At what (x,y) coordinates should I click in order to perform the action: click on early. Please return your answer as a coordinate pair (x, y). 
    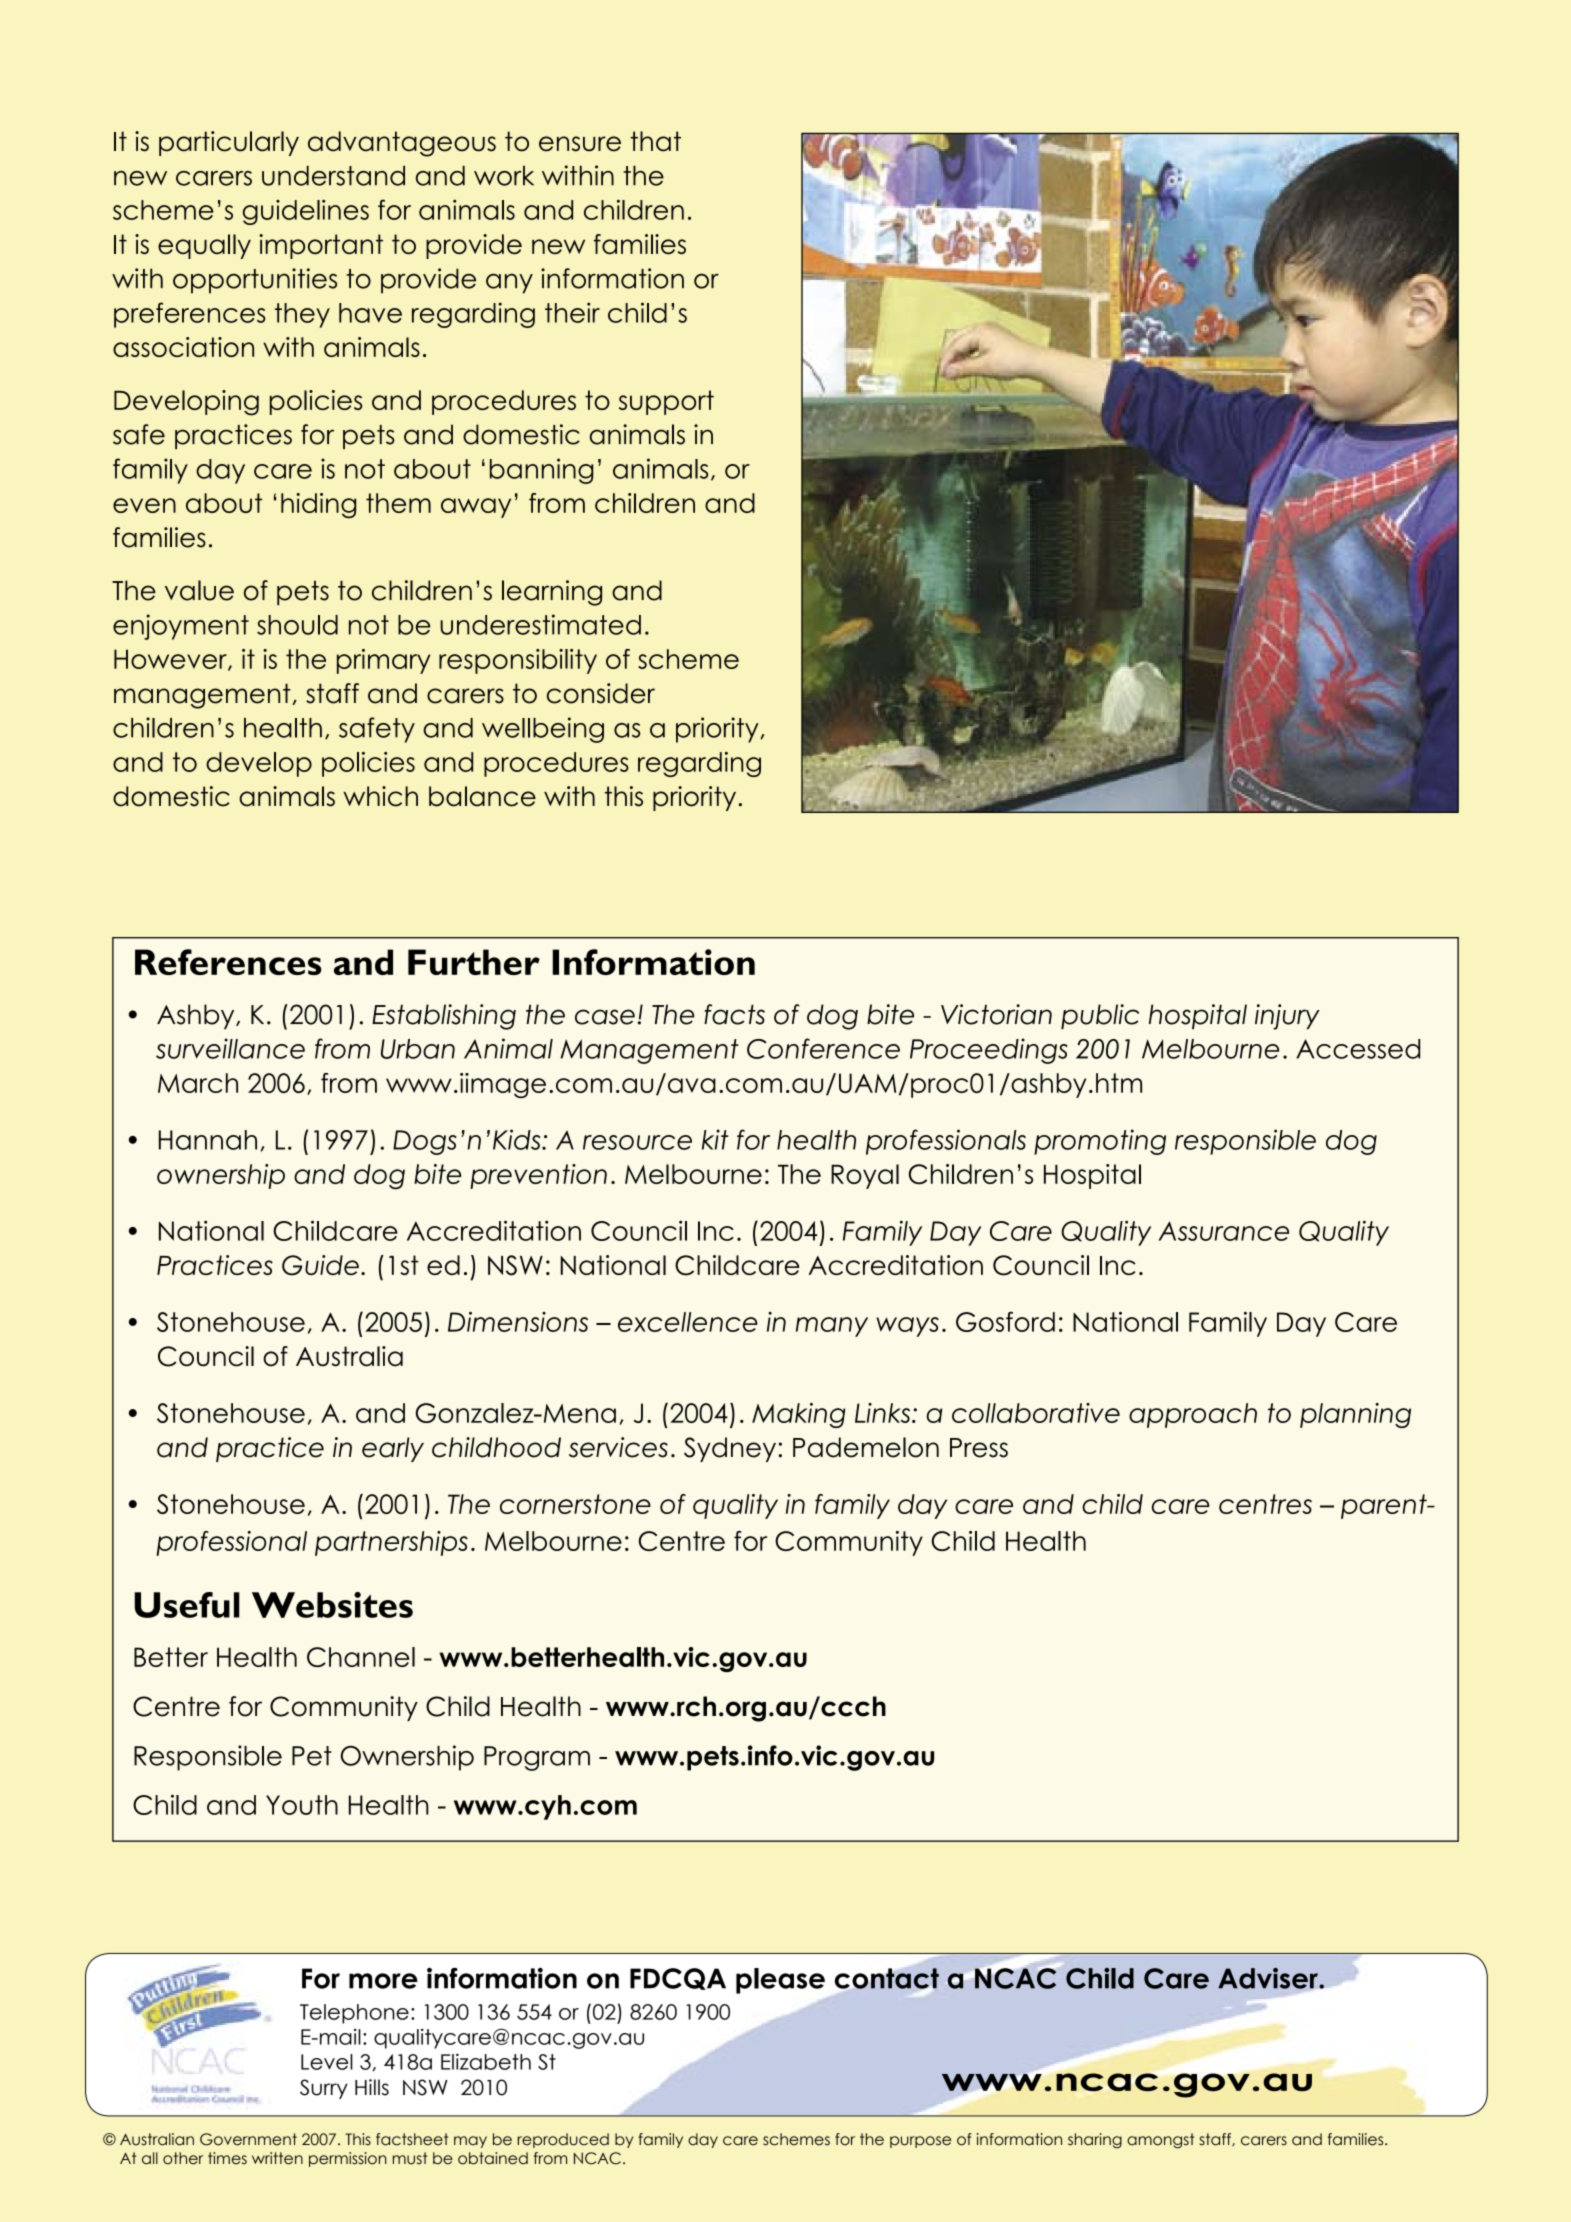
    Looking at the image, I should click on (393, 1449).
